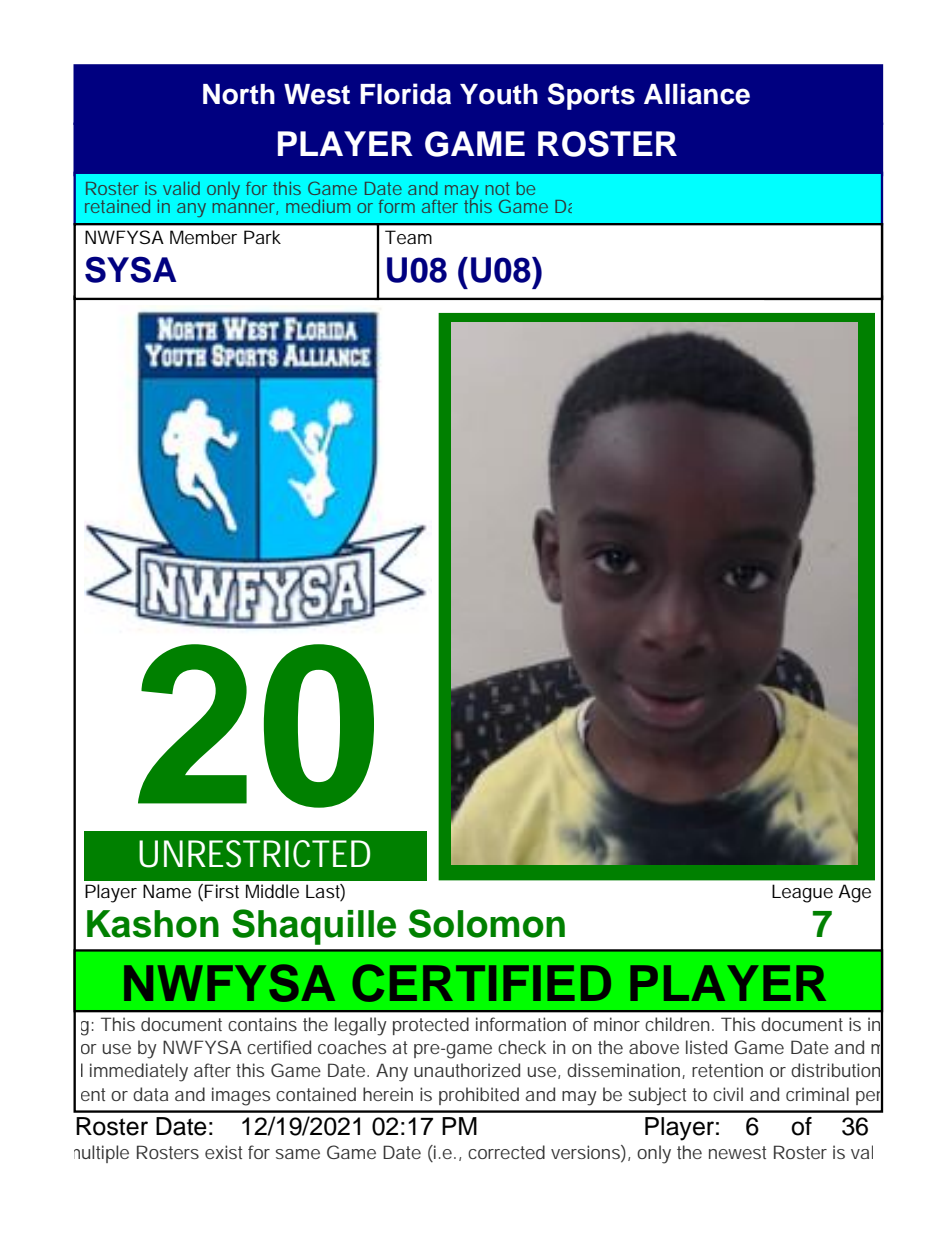  Describe the element at coordinates (479, 1096) in the document. I see `prohibited` at that location.
